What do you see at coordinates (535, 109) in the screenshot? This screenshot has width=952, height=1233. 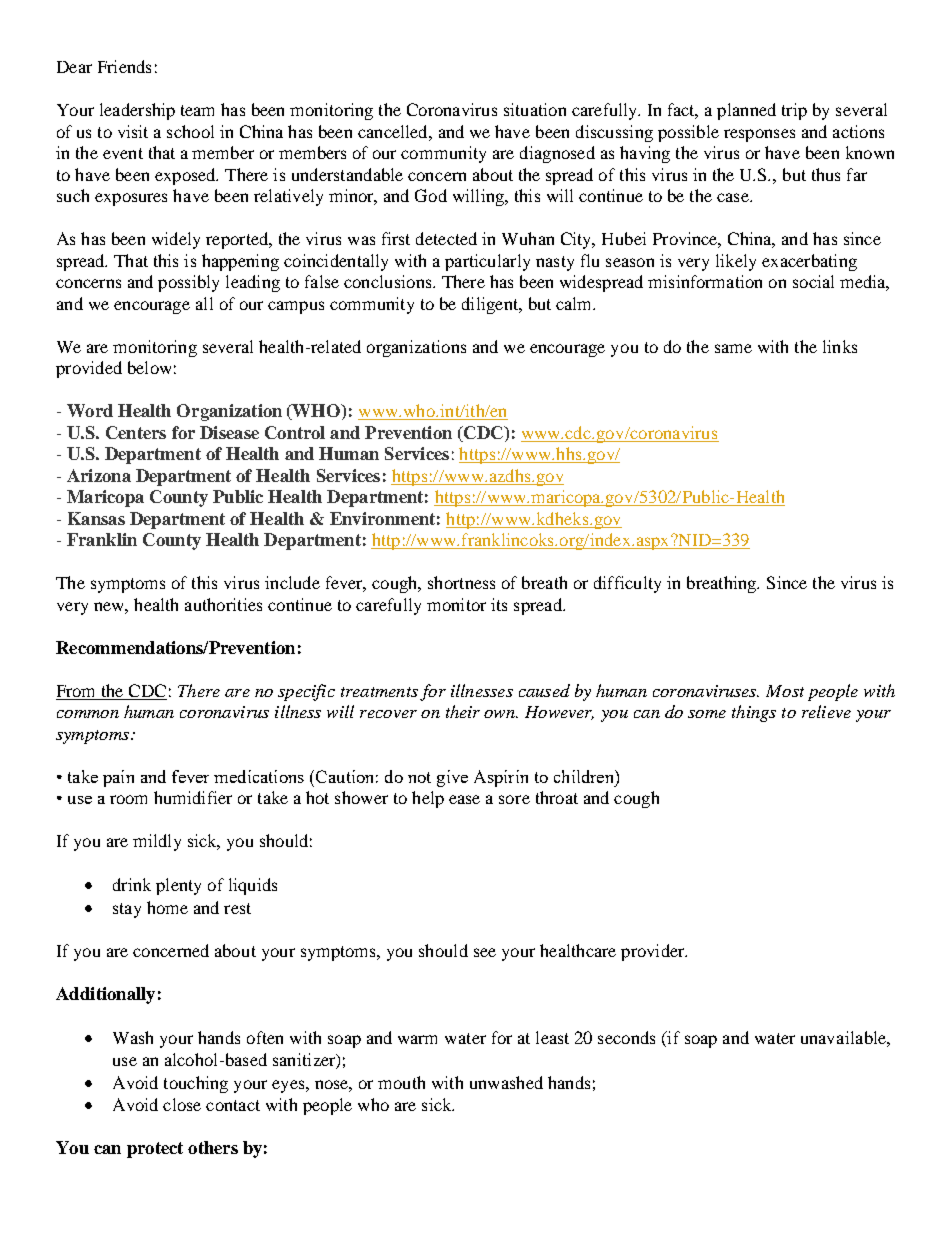 I see `situation` at bounding box center [535, 109].
